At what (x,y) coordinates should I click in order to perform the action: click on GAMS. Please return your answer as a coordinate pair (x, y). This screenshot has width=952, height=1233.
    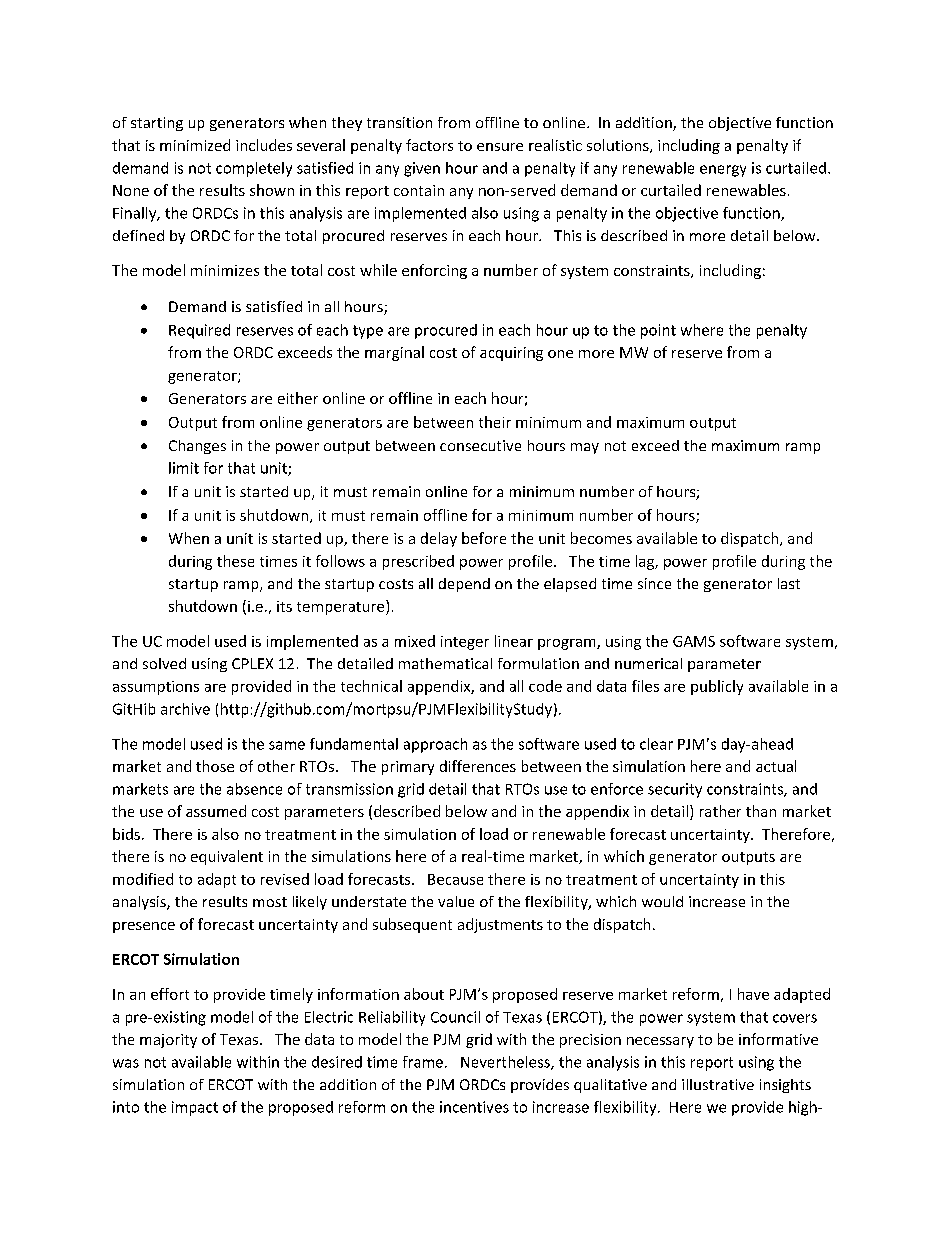
    Looking at the image, I should click on (694, 641).
